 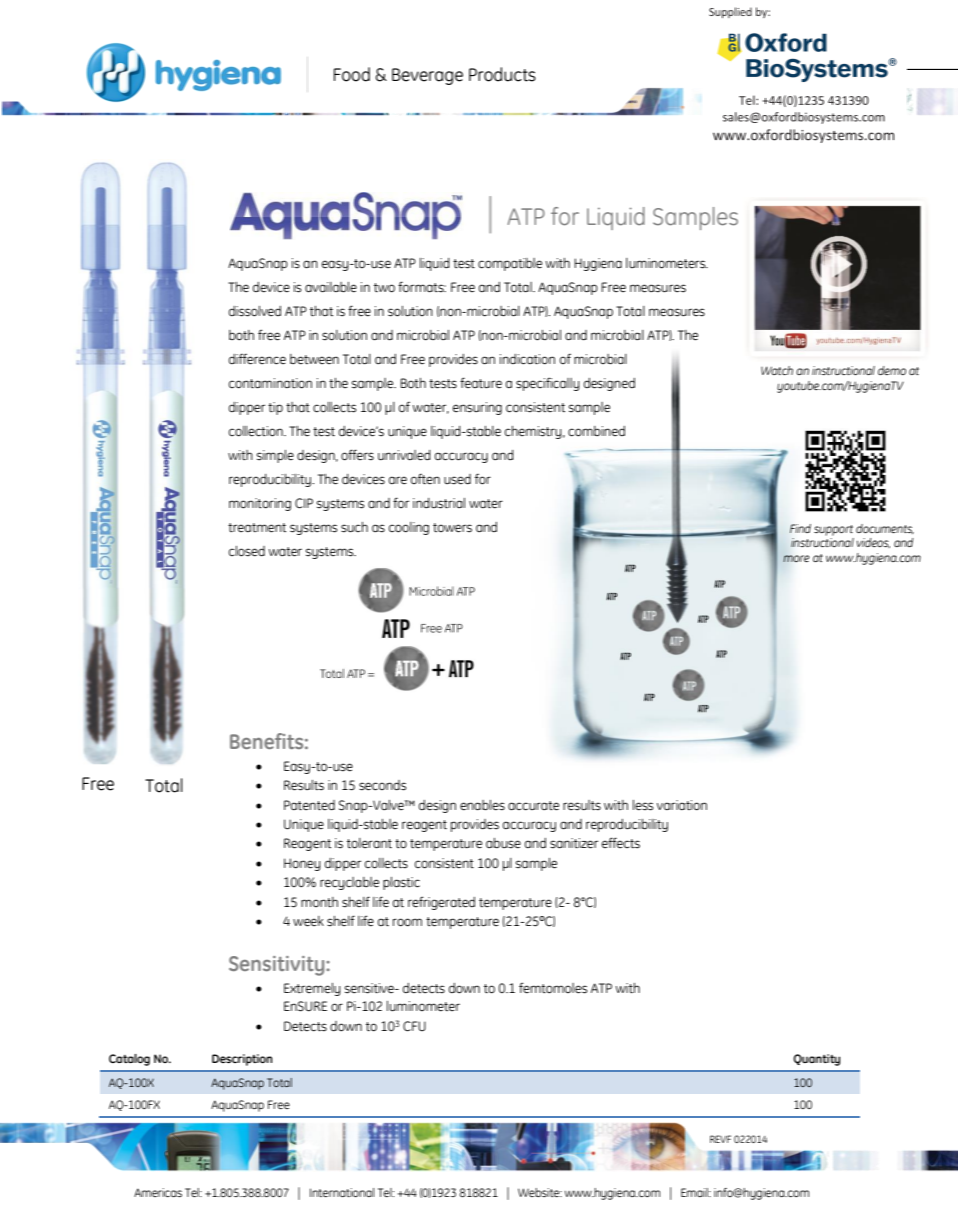 I want to click on used, so click(x=457, y=479).
